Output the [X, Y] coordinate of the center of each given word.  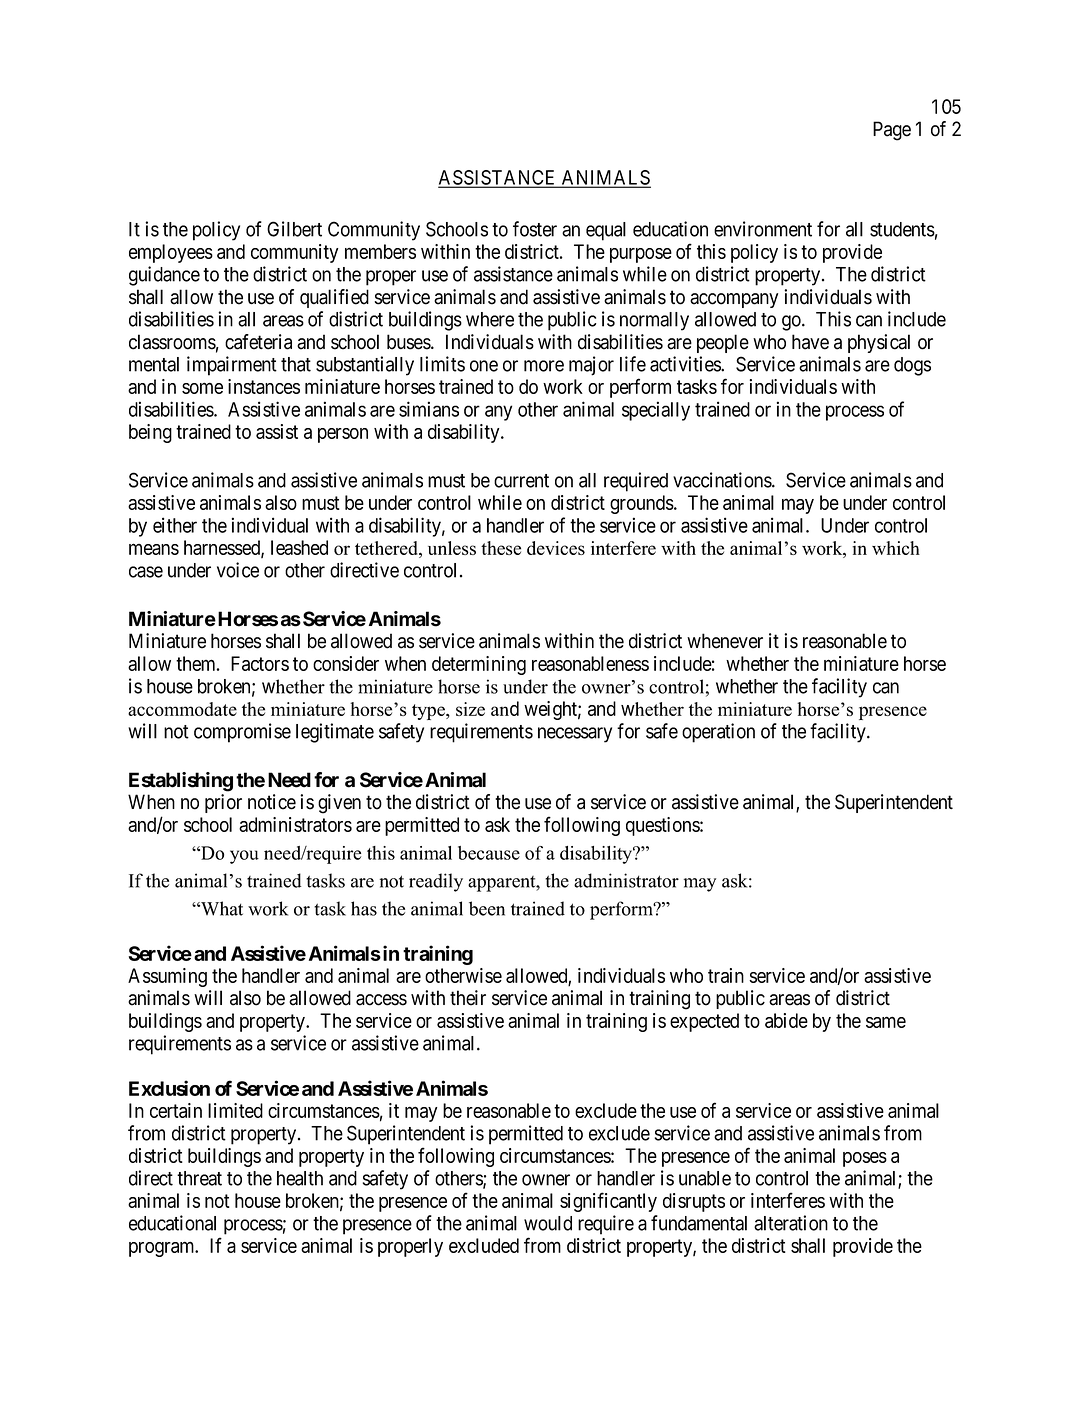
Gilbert [294, 229]
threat [199, 1178]
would [548, 1223]
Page [892, 131]
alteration [791, 1223]
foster [535, 229]
